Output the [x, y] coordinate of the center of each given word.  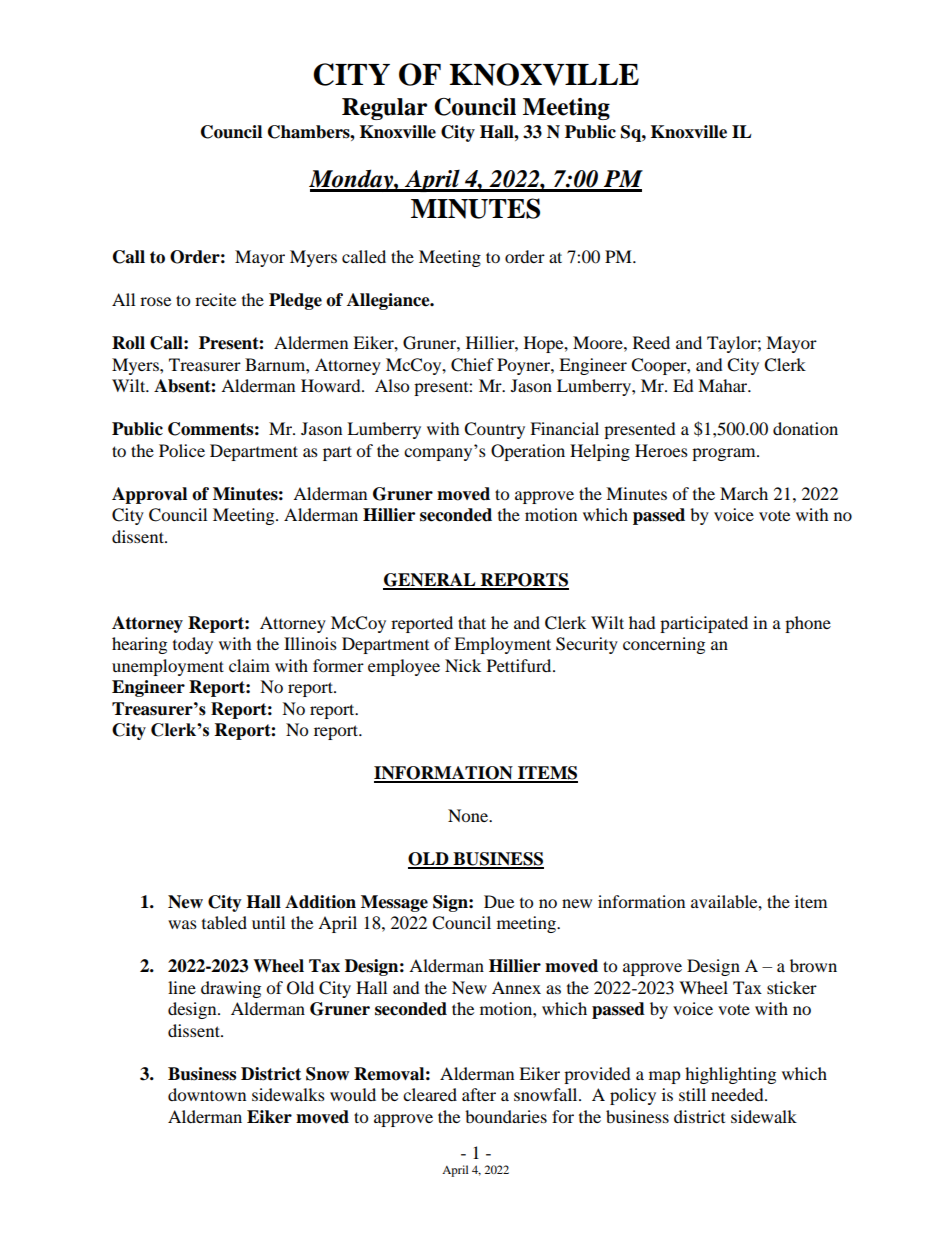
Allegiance [389, 301]
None [469, 815]
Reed [651, 342]
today [193, 645]
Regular [384, 109]
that [472, 622]
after [479, 1094]
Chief [472, 365]
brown [813, 965]
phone [808, 624]
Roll [128, 343]
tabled [224, 922]
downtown [207, 1094]
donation [805, 428]
